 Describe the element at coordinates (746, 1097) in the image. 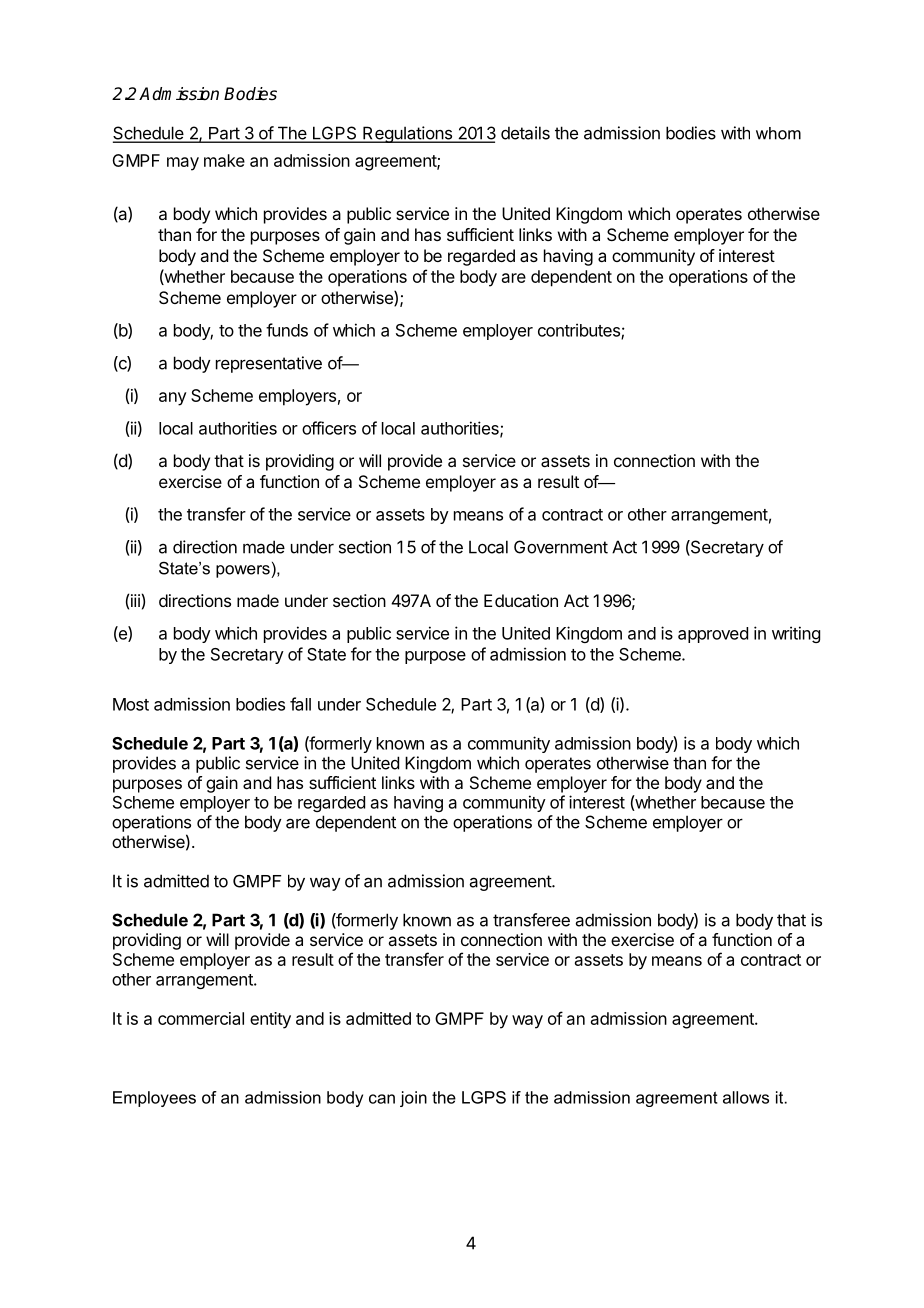

I see `allows` at that location.
